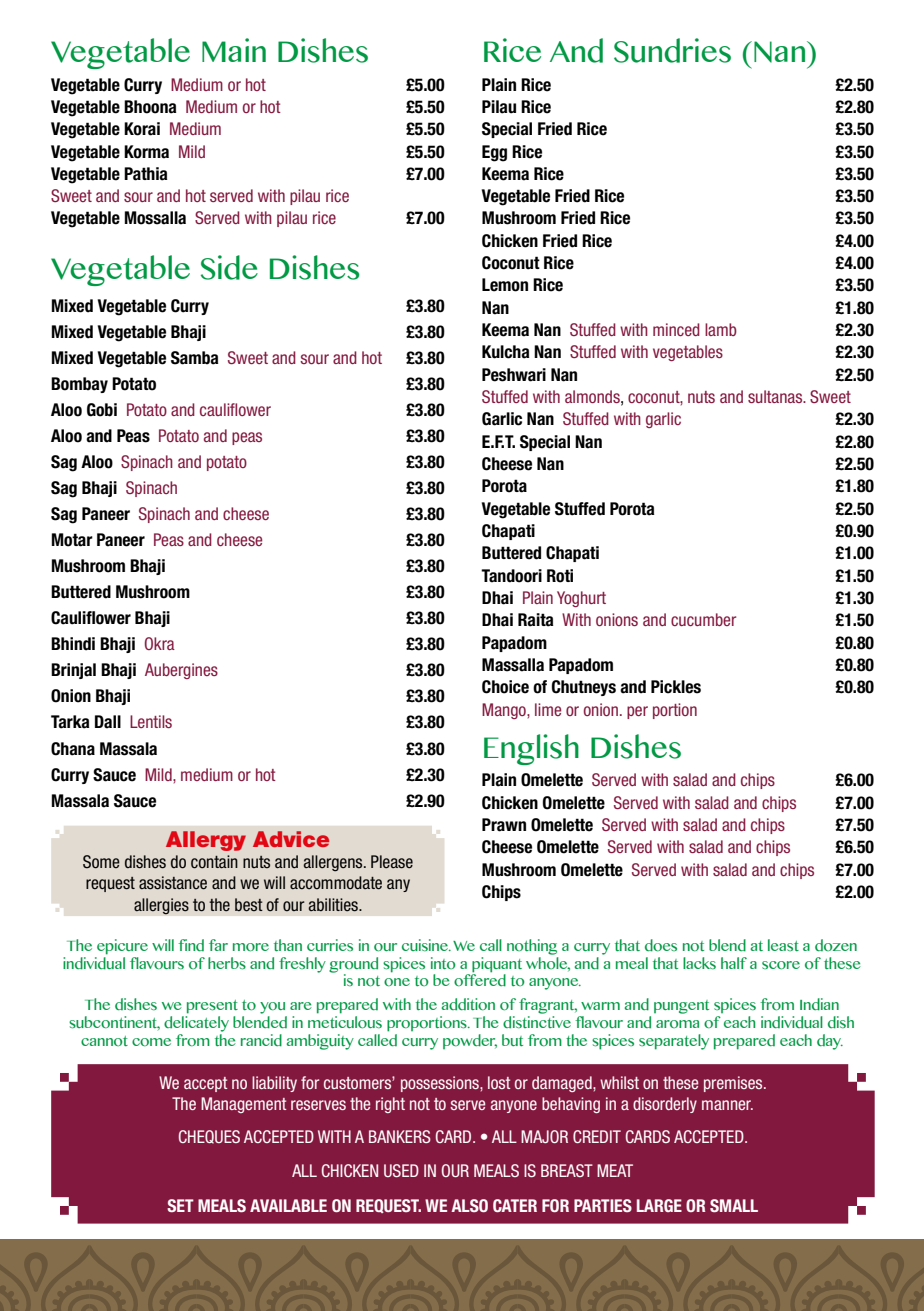 The image size is (924, 1311). What do you see at coordinates (494, 153) in the screenshot?
I see `Egg` at bounding box center [494, 153].
